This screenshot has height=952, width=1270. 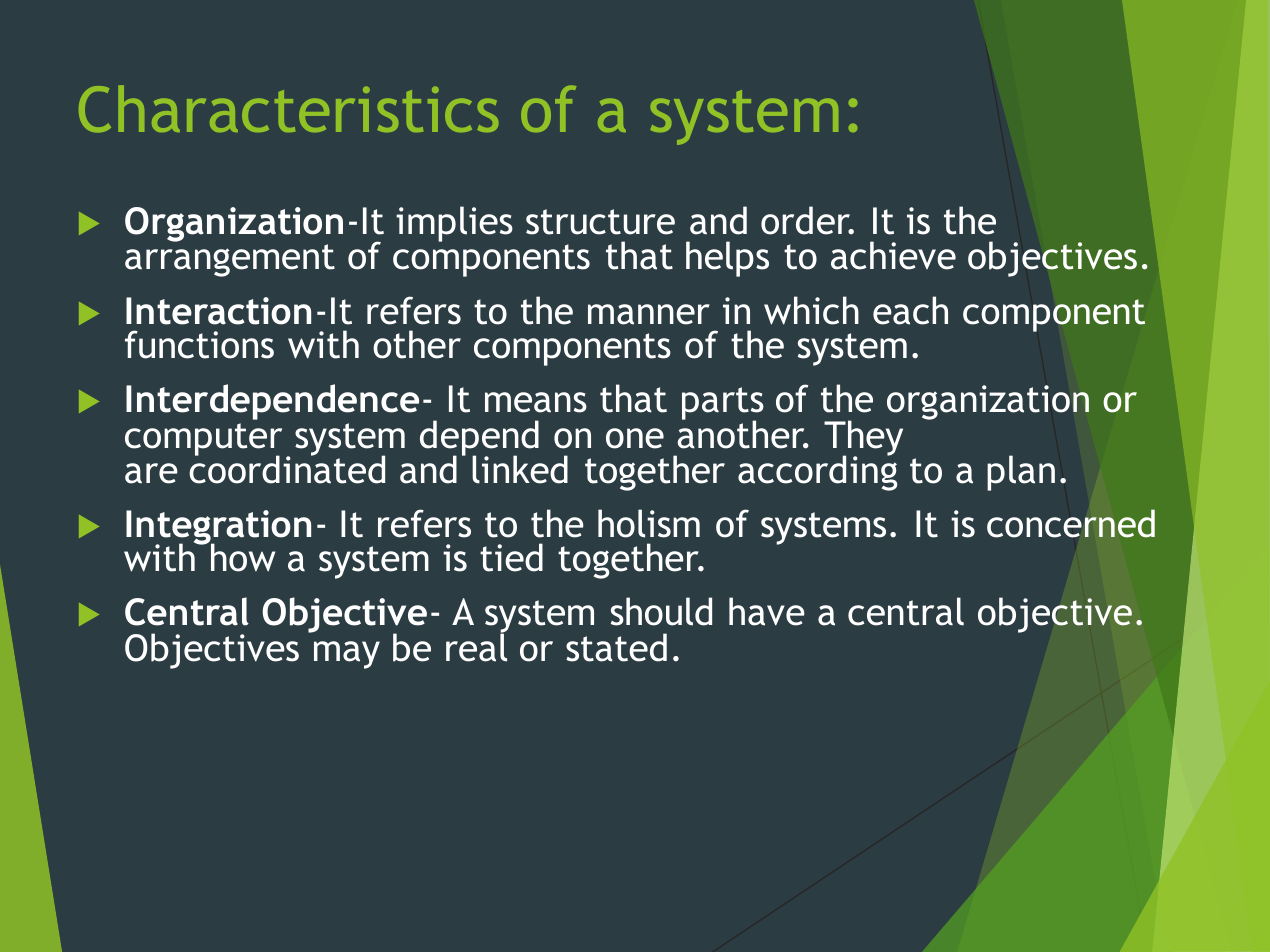 What do you see at coordinates (199, 344) in the screenshot?
I see `functions` at bounding box center [199, 344].
